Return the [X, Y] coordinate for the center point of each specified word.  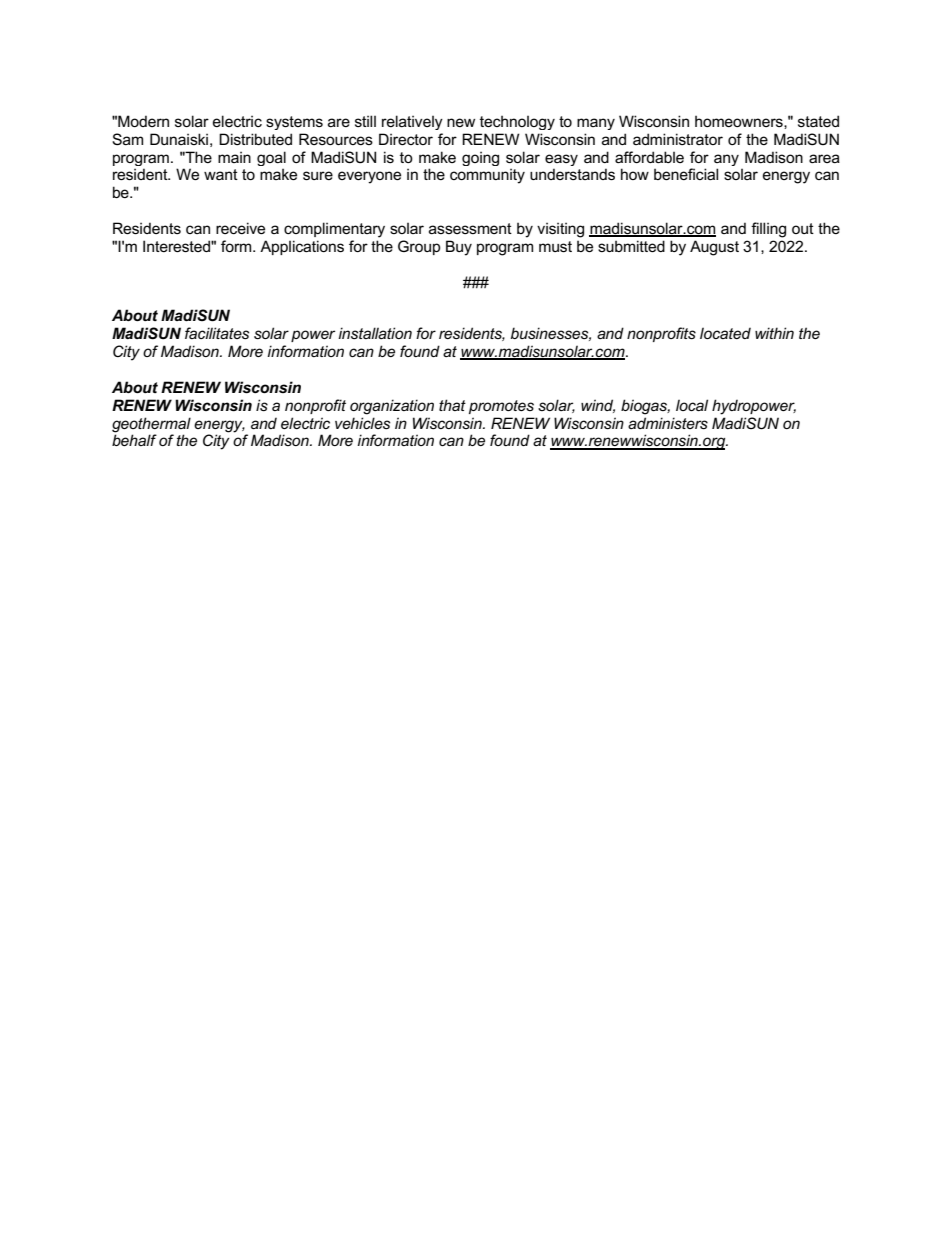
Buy [459, 248]
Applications [302, 247]
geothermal [151, 425]
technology [517, 123]
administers [668, 423]
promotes [501, 407]
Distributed [255, 139]
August [714, 248]
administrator [678, 139]
